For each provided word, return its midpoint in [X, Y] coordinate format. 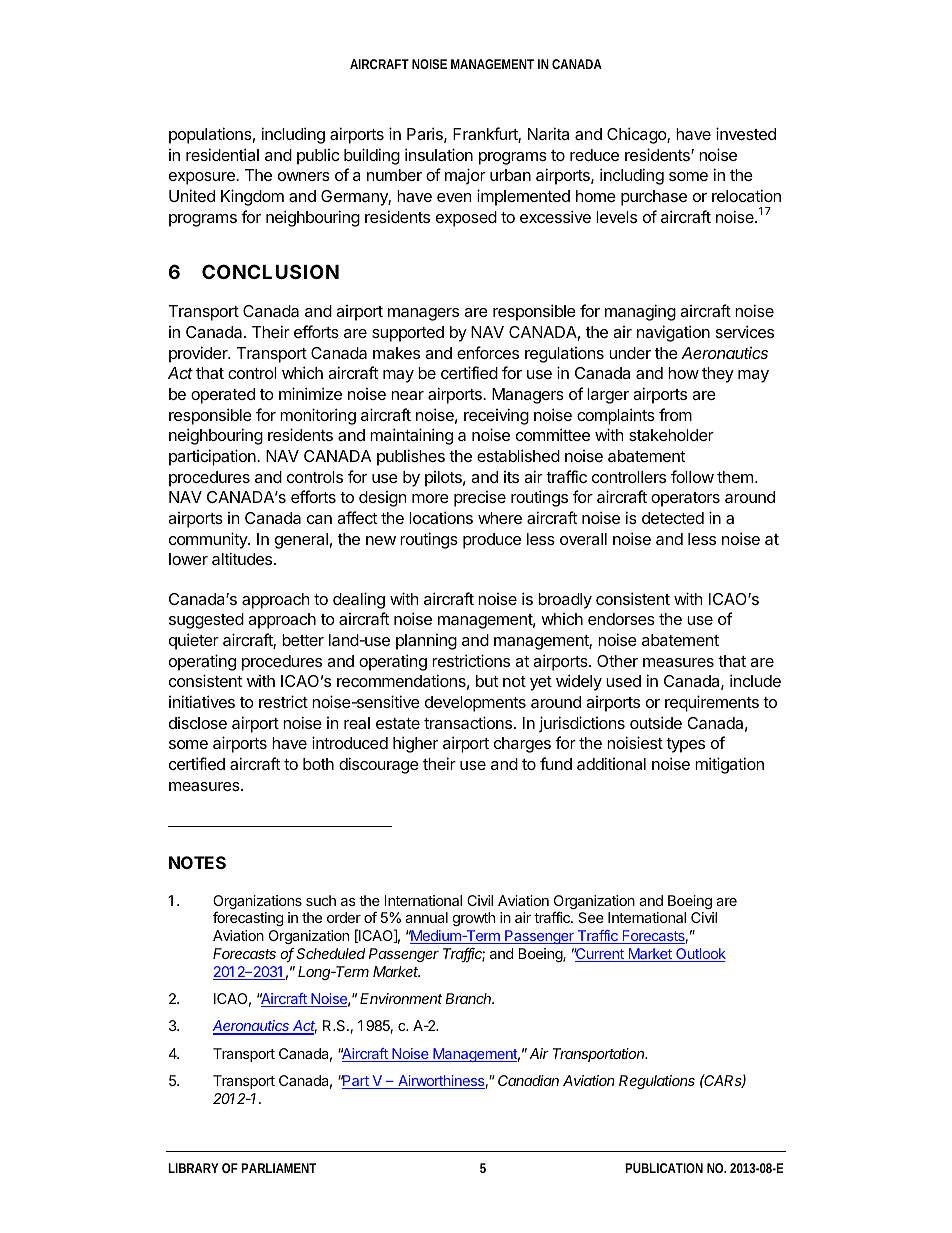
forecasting [248, 919]
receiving [496, 416]
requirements [712, 703]
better [303, 640]
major [465, 176]
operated [223, 396]
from [675, 414]
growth [474, 919]
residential [222, 154]
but [487, 681]
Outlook [700, 955]
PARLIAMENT [278, 1168]
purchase [654, 198]
